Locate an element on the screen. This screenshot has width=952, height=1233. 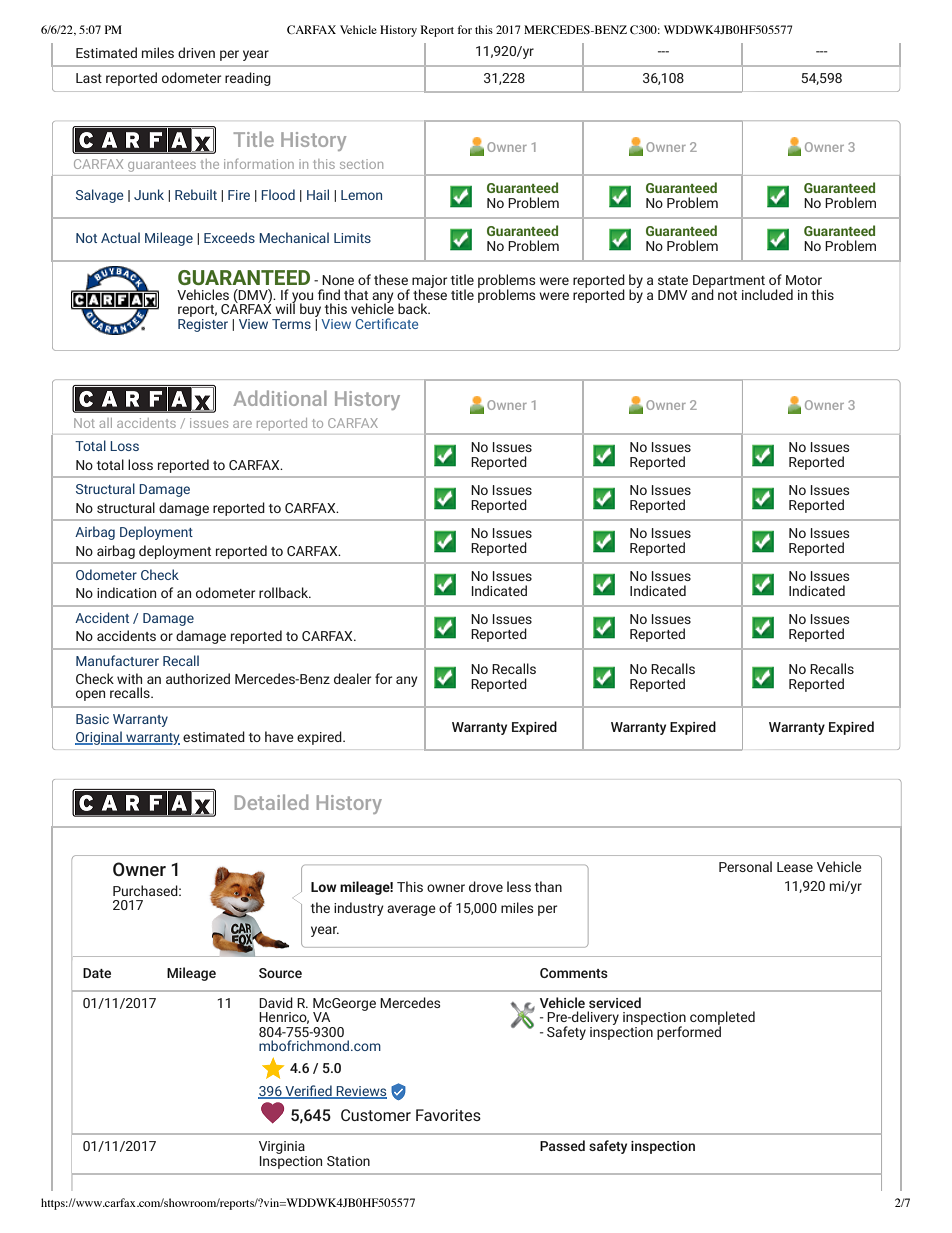
Department is located at coordinates (729, 282).
